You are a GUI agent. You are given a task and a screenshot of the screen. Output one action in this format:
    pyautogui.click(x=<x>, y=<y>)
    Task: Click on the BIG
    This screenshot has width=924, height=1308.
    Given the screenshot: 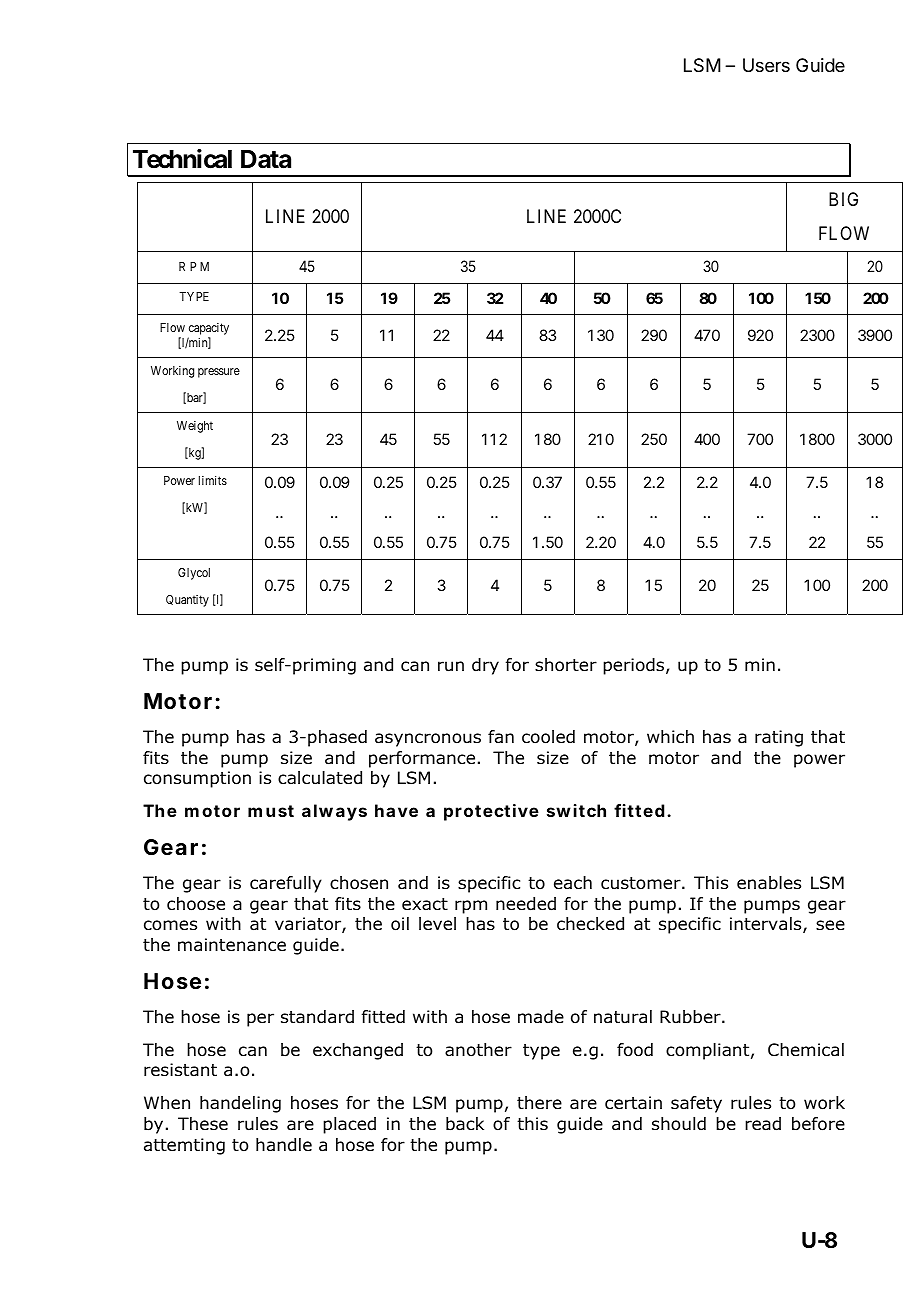 What is the action you would take?
    pyautogui.click(x=843, y=199)
